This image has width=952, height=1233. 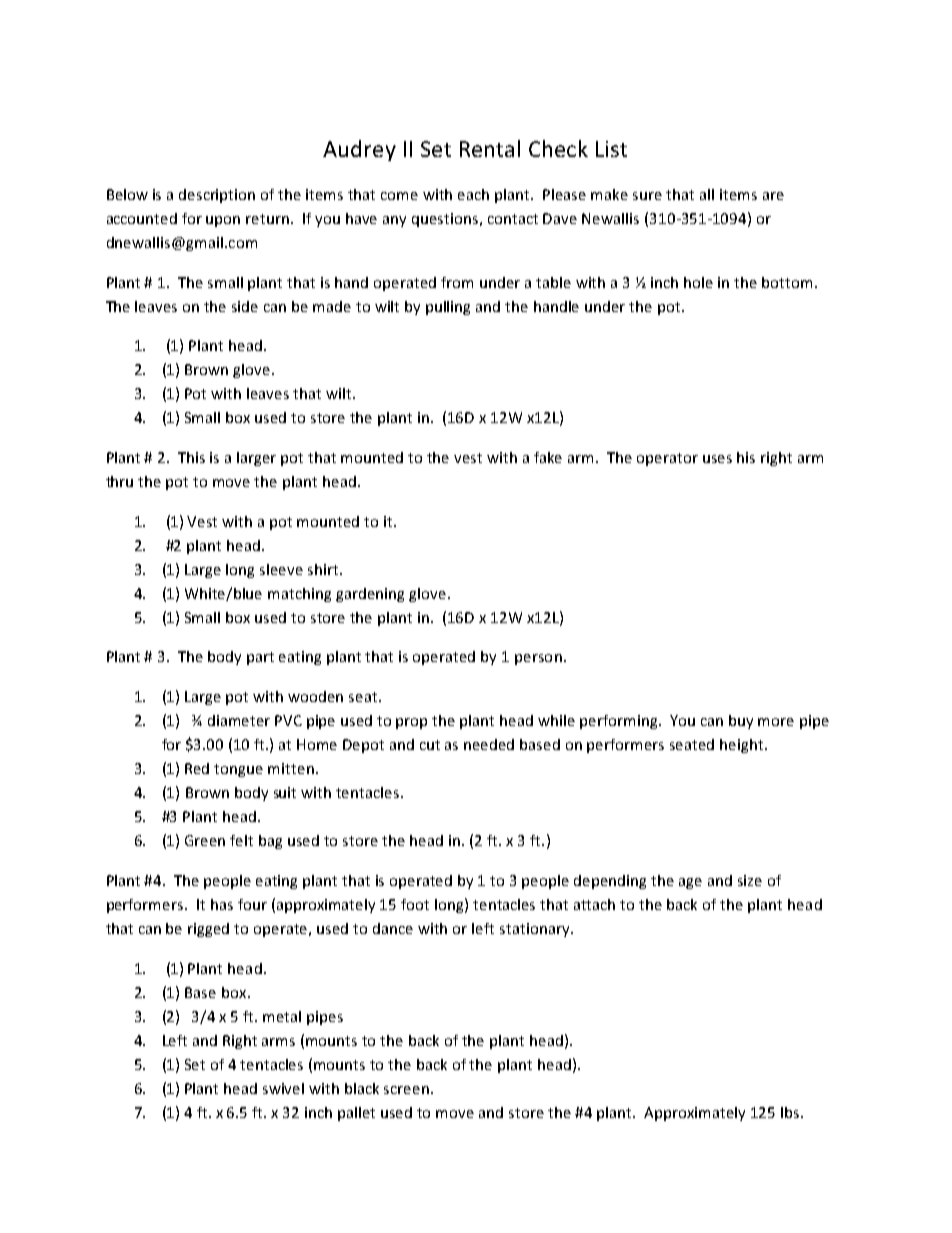 What do you see at coordinates (283, 1088) in the image?
I see `swivel` at bounding box center [283, 1088].
